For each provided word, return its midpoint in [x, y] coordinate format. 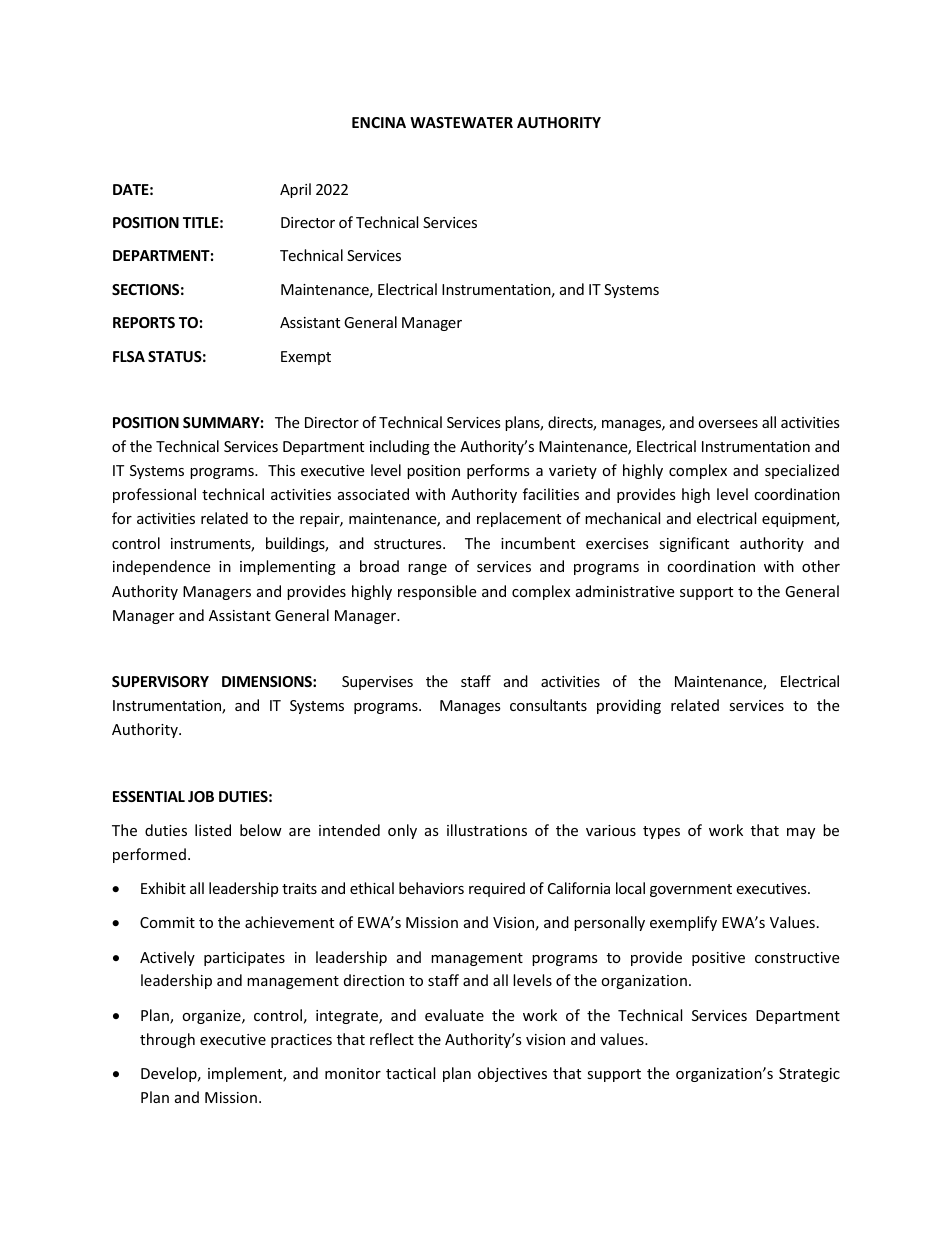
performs [498, 471]
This [281, 470]
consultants [548, 705]
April [295, 190]
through [167, 1040]
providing [629, 706]
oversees [728, 424]
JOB [201, 796]
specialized [802, 471]
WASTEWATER [461, 122]
